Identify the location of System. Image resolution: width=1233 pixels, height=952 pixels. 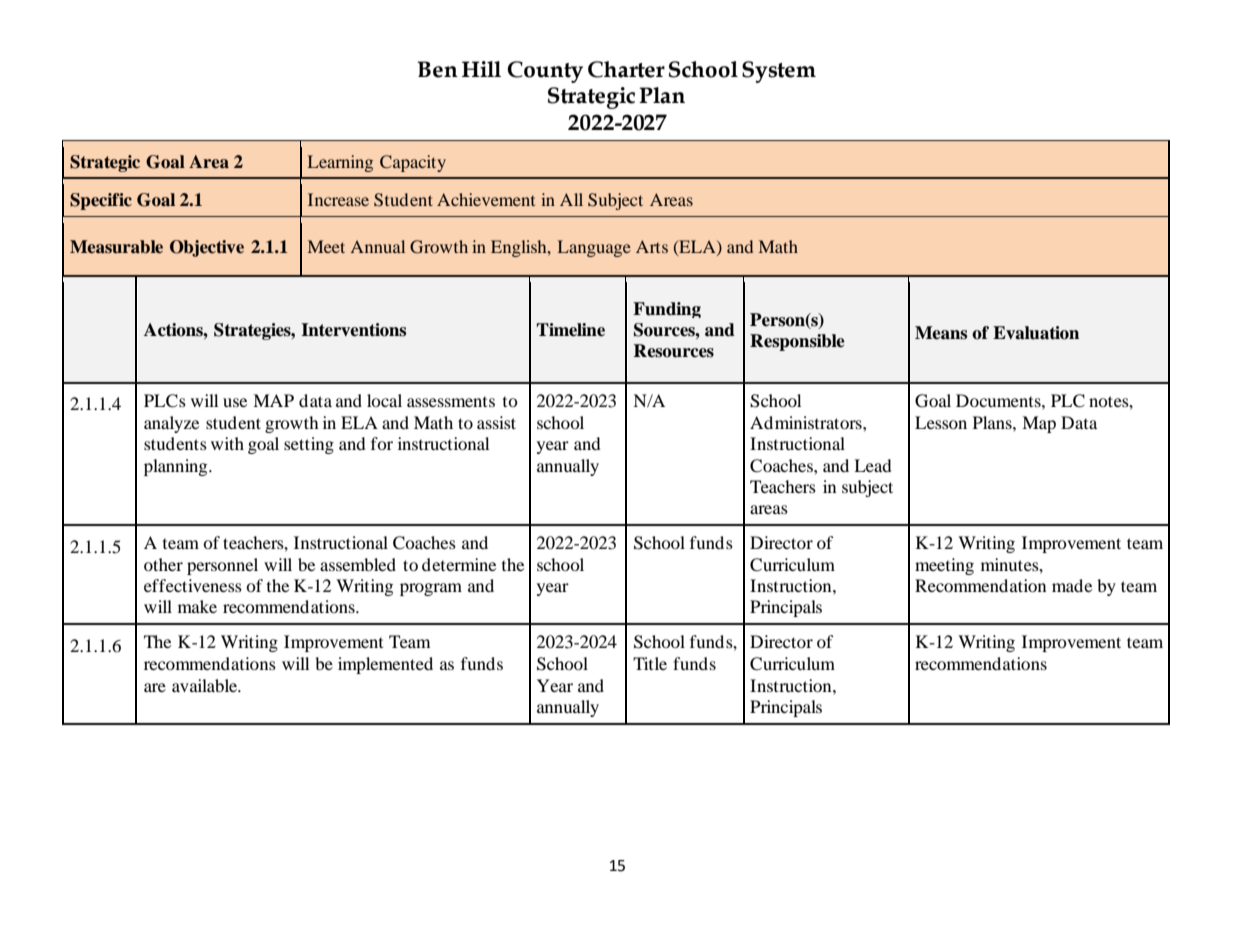
(779, 72).
